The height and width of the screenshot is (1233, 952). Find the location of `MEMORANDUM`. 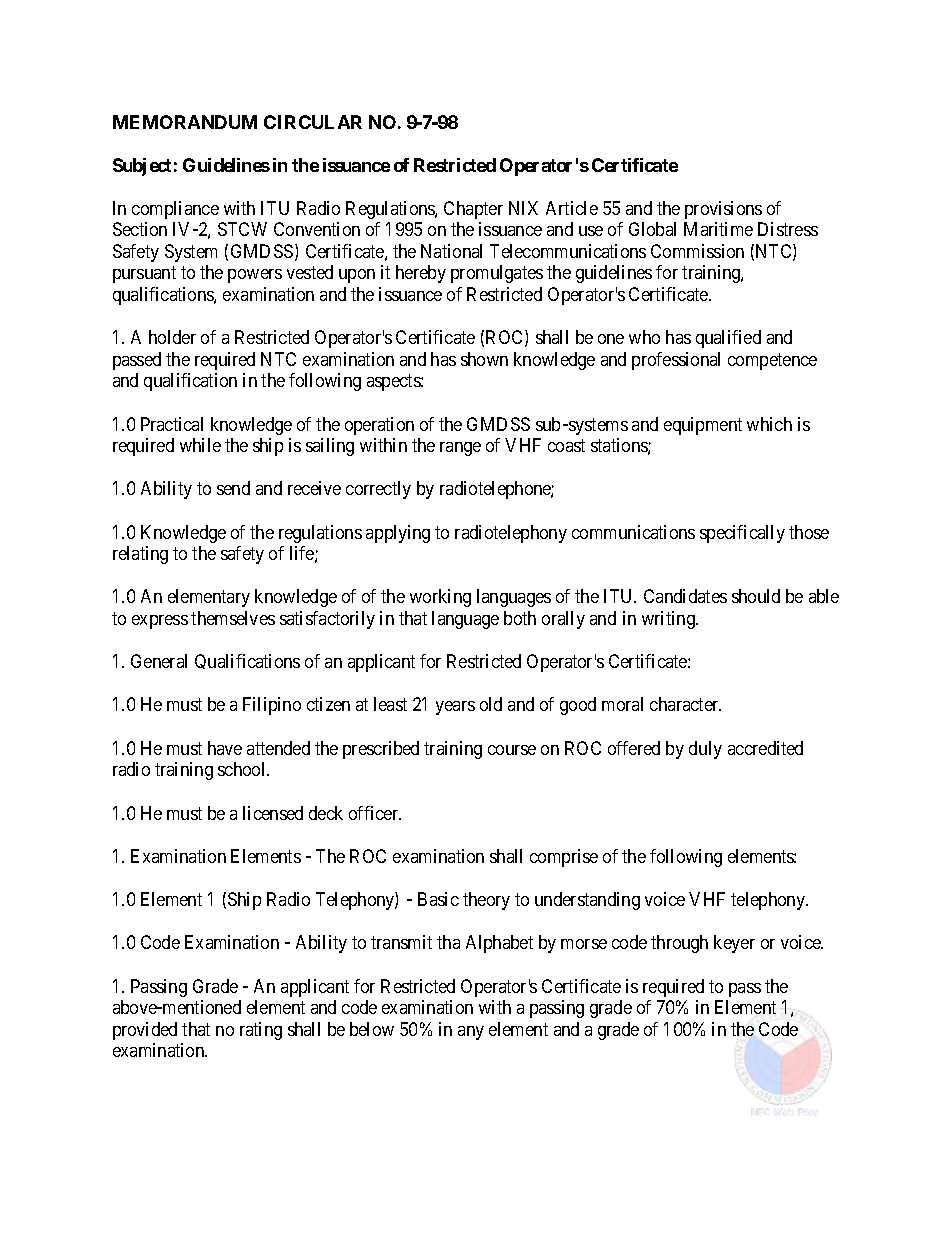

MEMORANDUM is located at coordinates (185, 122).
